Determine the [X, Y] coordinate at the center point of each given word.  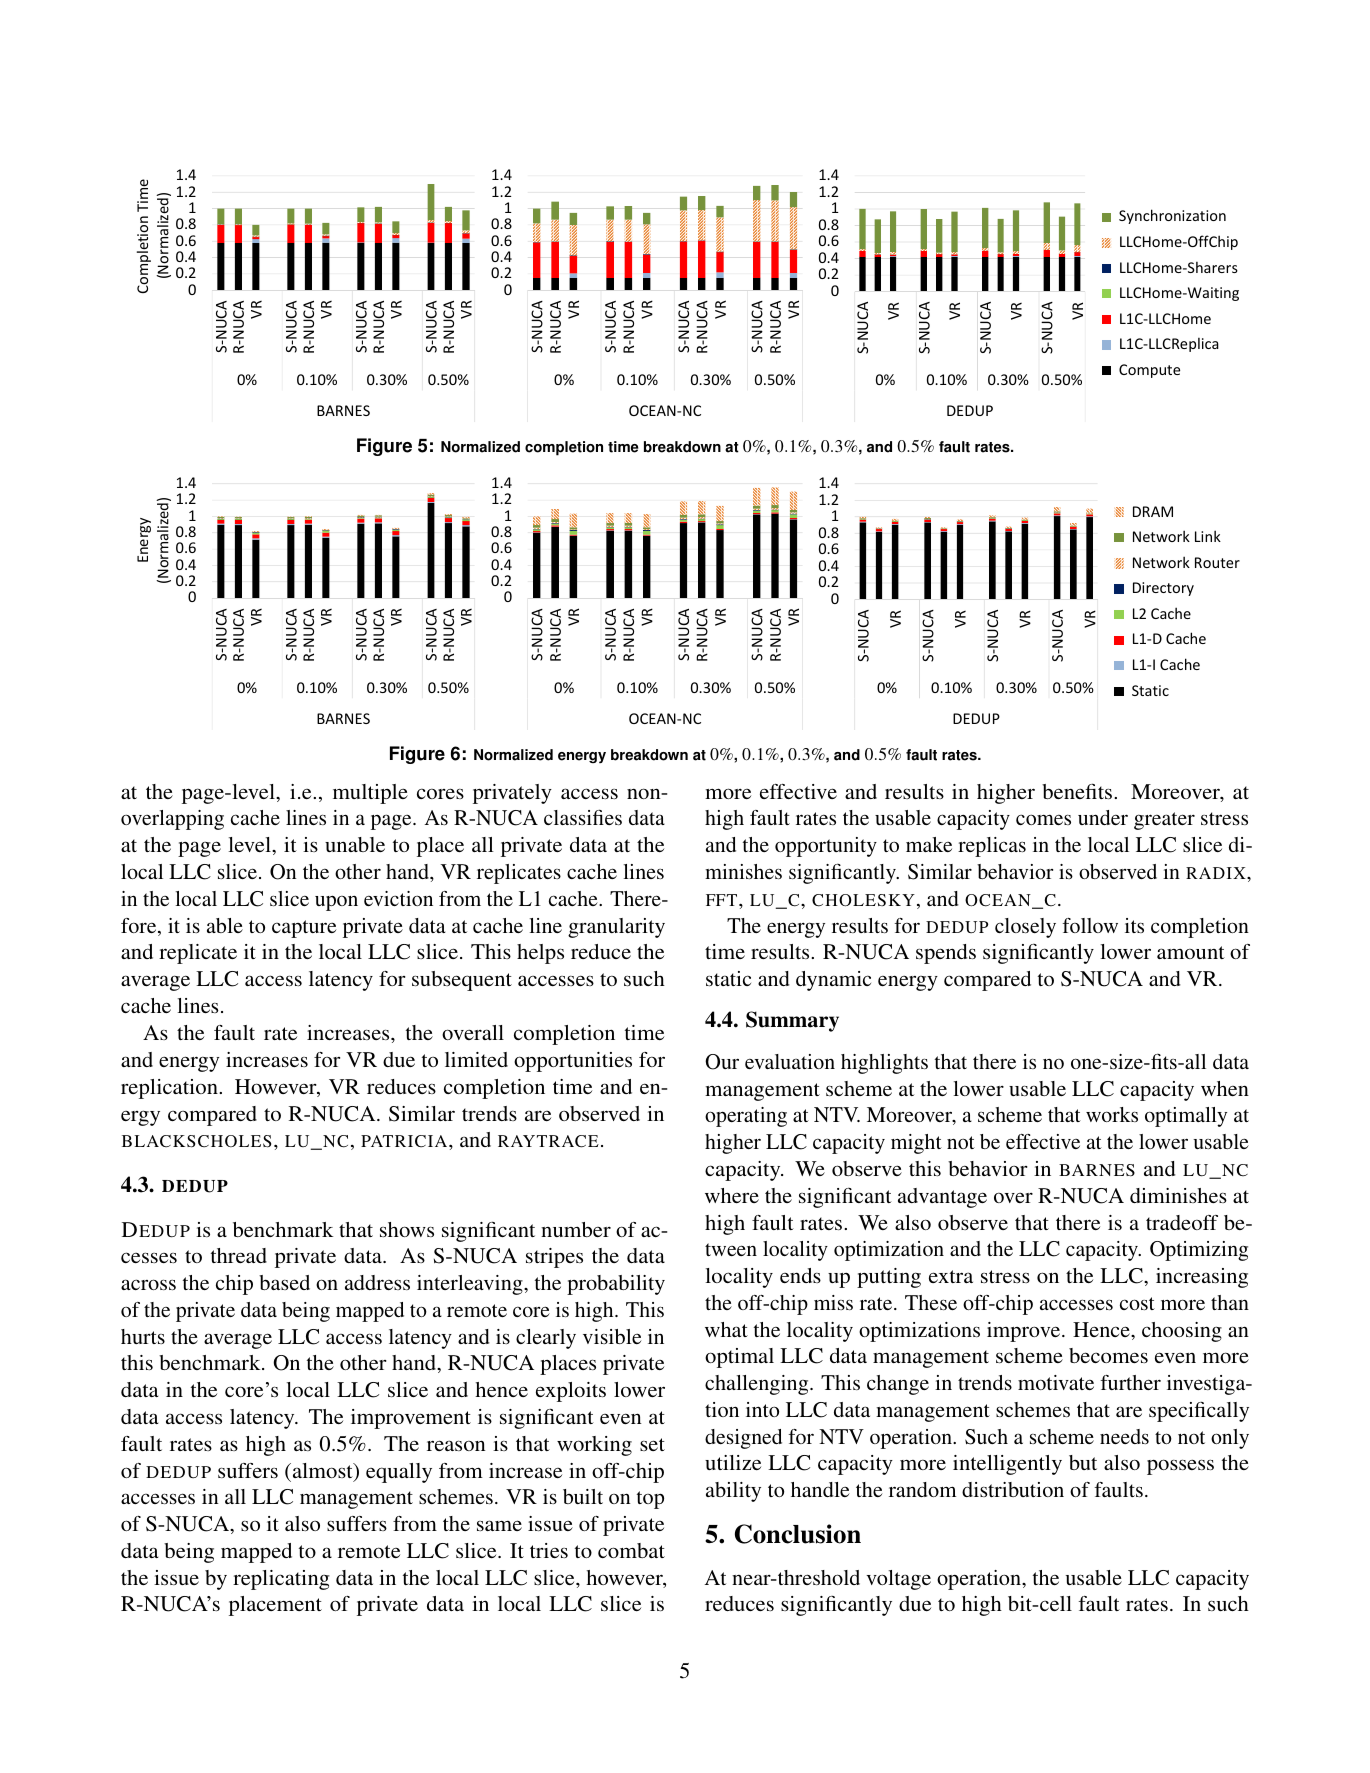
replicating [281, 1580]
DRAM [1153, 511]
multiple [370, 794]
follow [1090, 925]
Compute [1149, 371]
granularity [616, 928]
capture [304, 929]
